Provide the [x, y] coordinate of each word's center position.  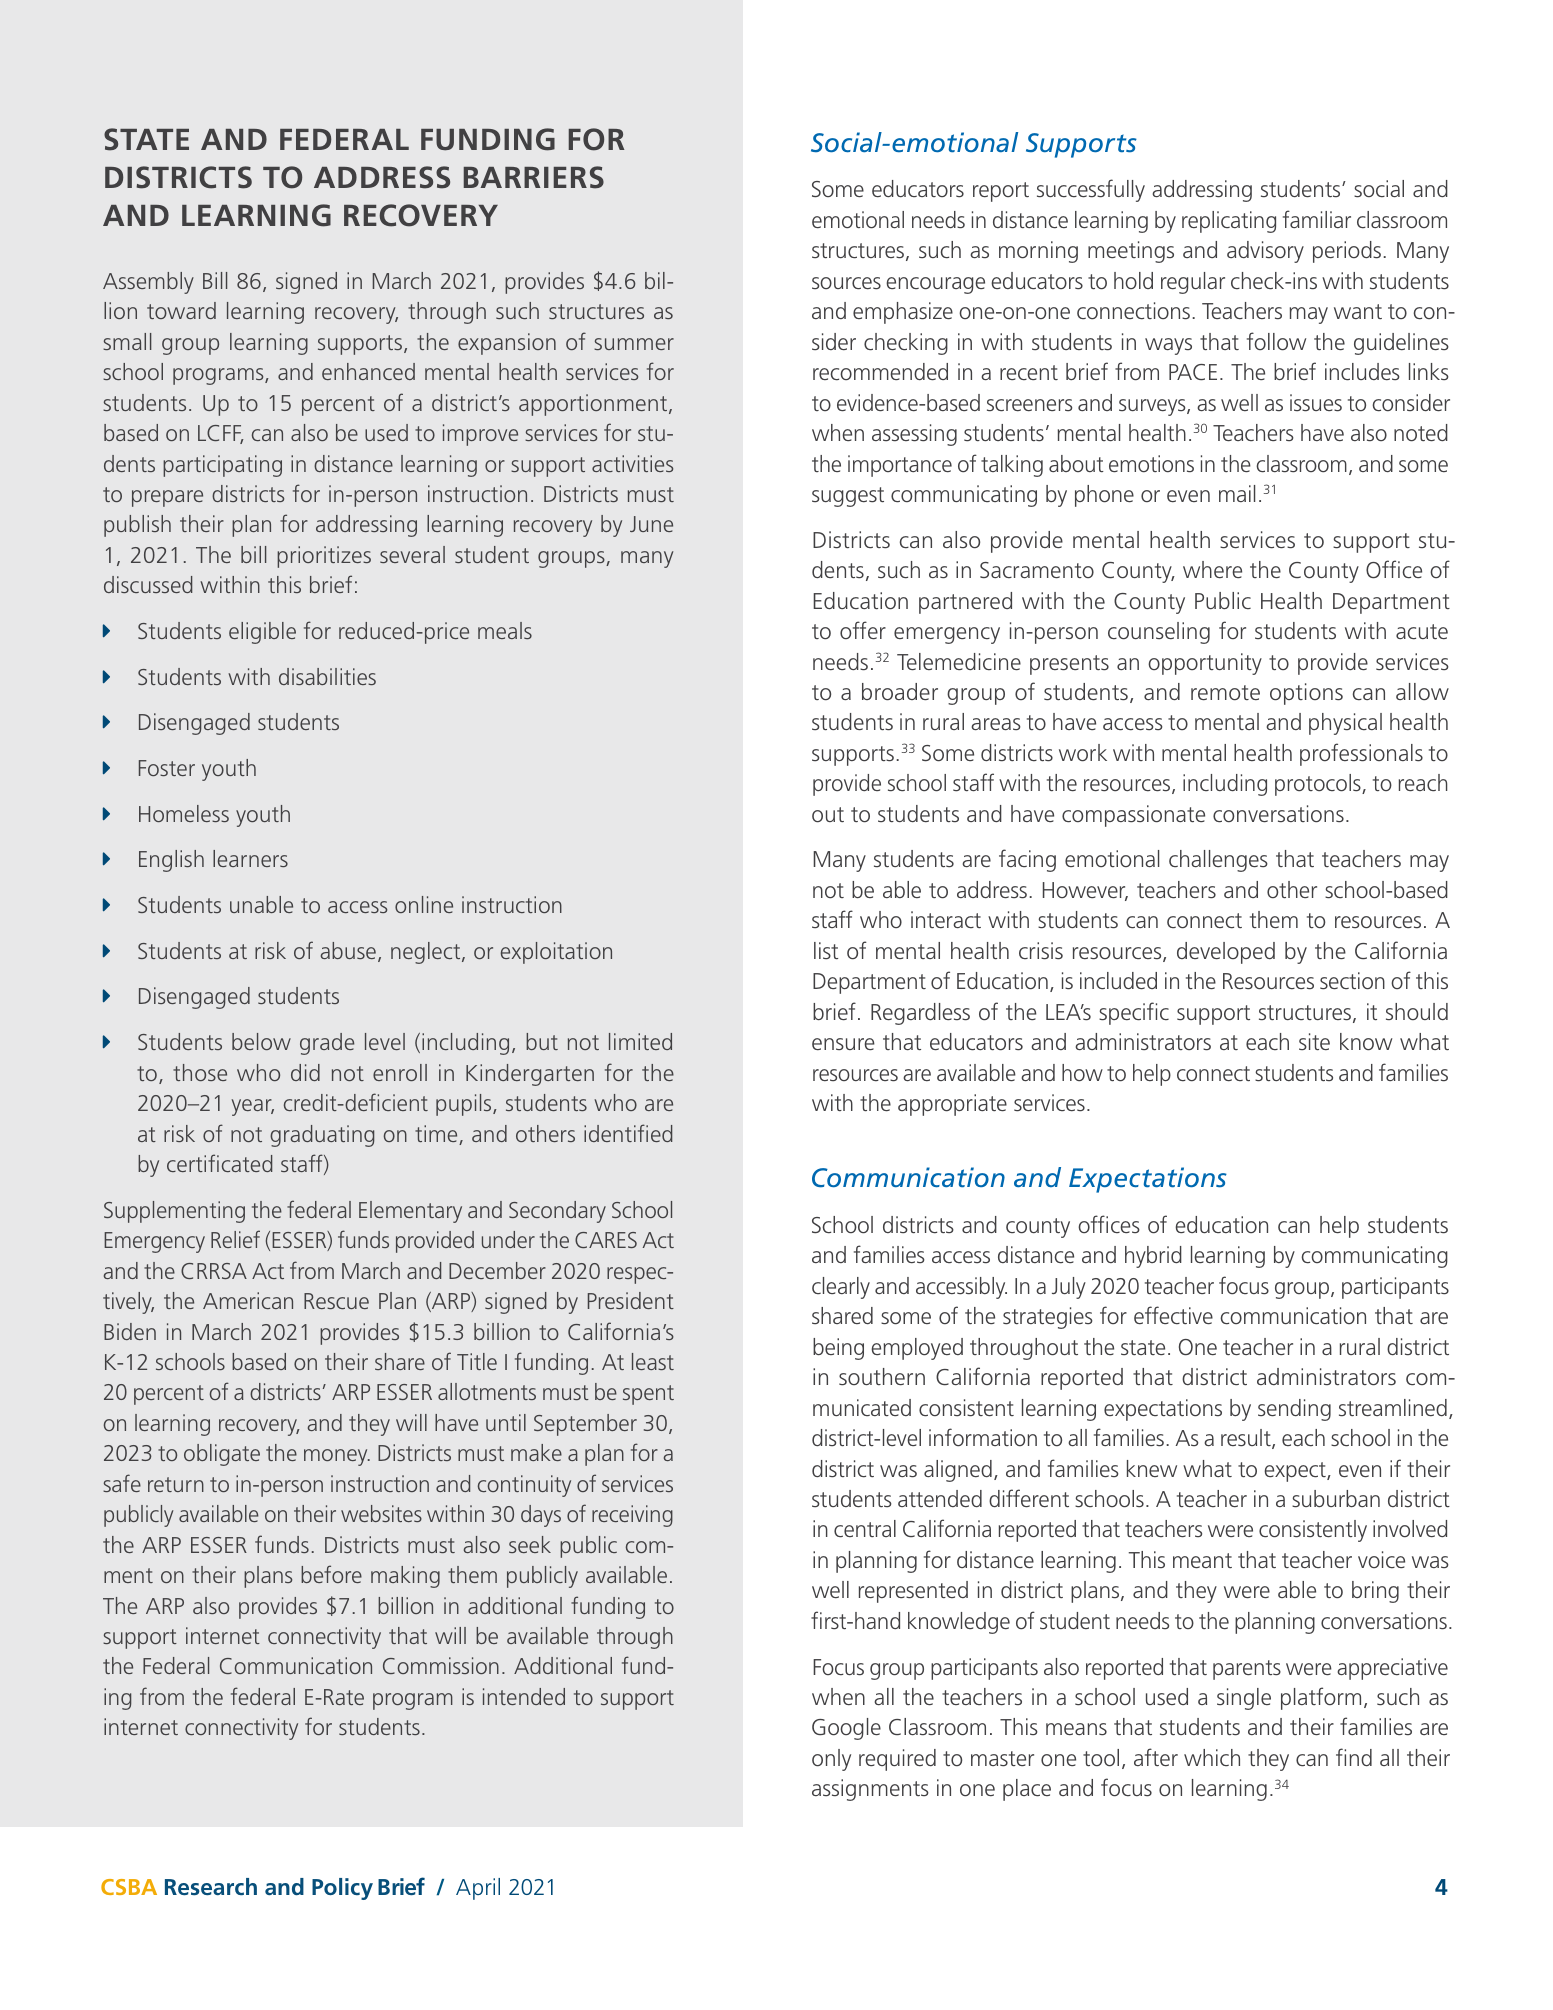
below [261, 1041]
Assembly [148, 283]
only [831, 1760]
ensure [843, 1044]
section [1352, 981]
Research [211, 1886]
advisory [1265, 252]
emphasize [903, 313]
